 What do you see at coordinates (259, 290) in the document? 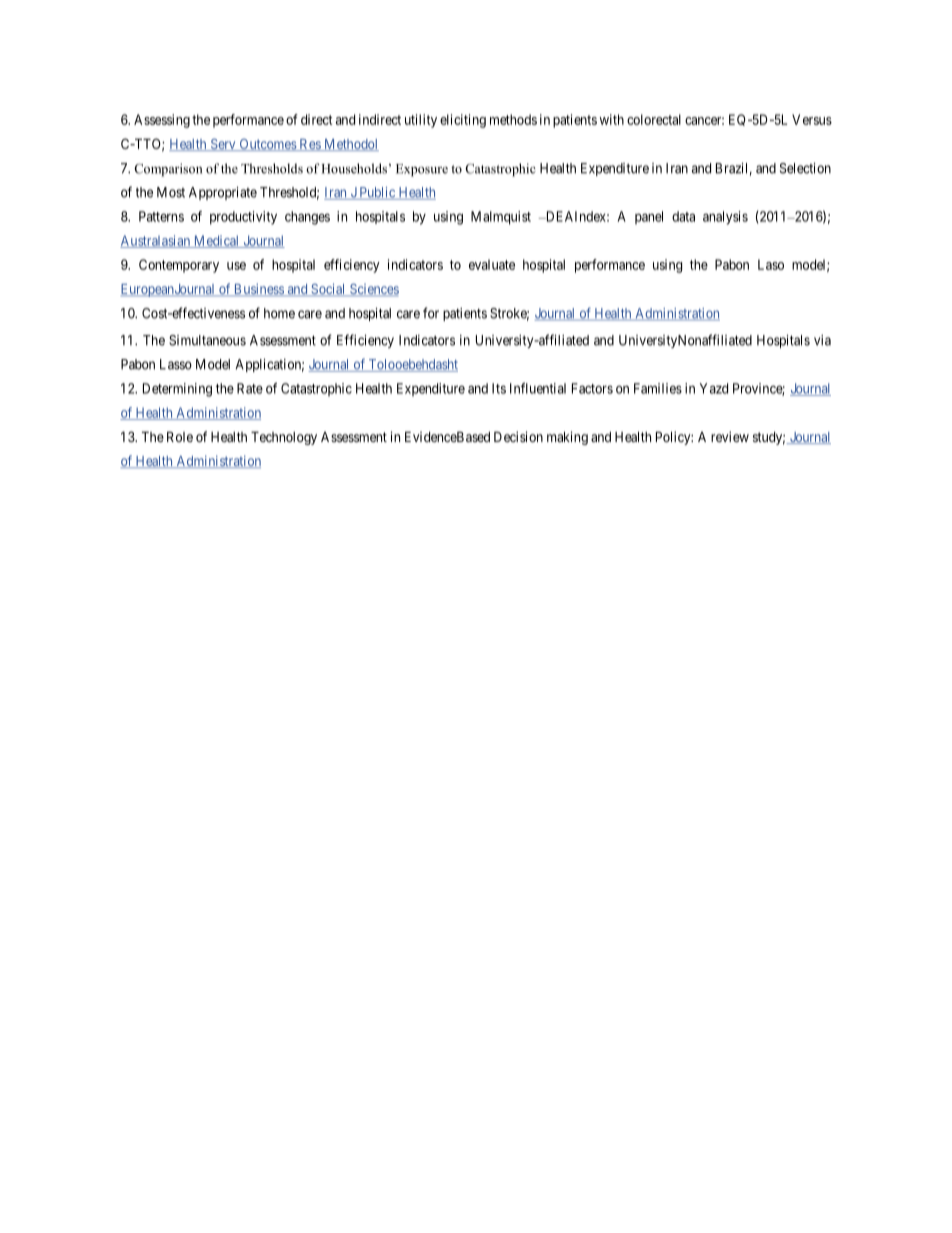
I see `Business` at bounding box center [259, 290].
